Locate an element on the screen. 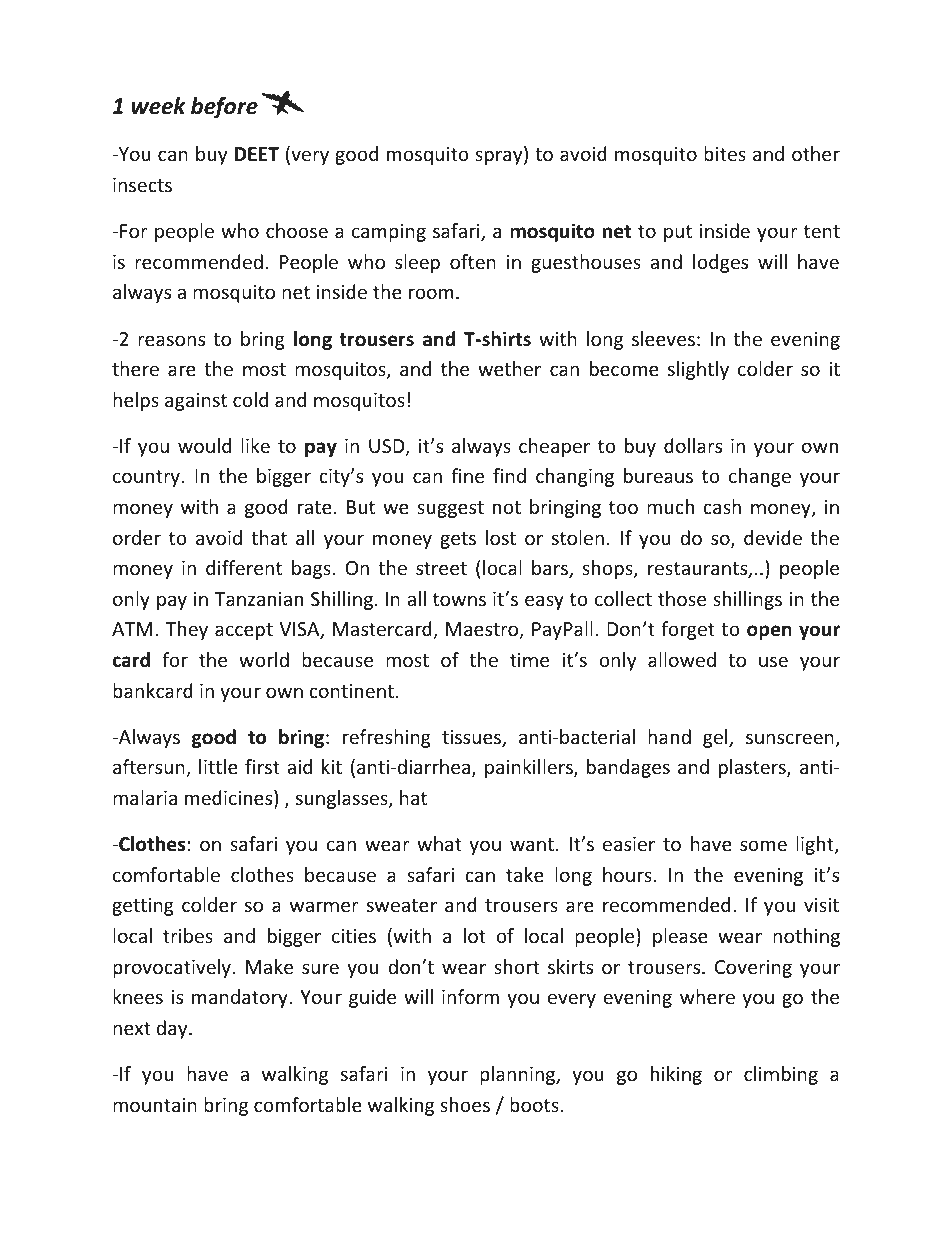  sleeves is located at coordinates (663, 338).
